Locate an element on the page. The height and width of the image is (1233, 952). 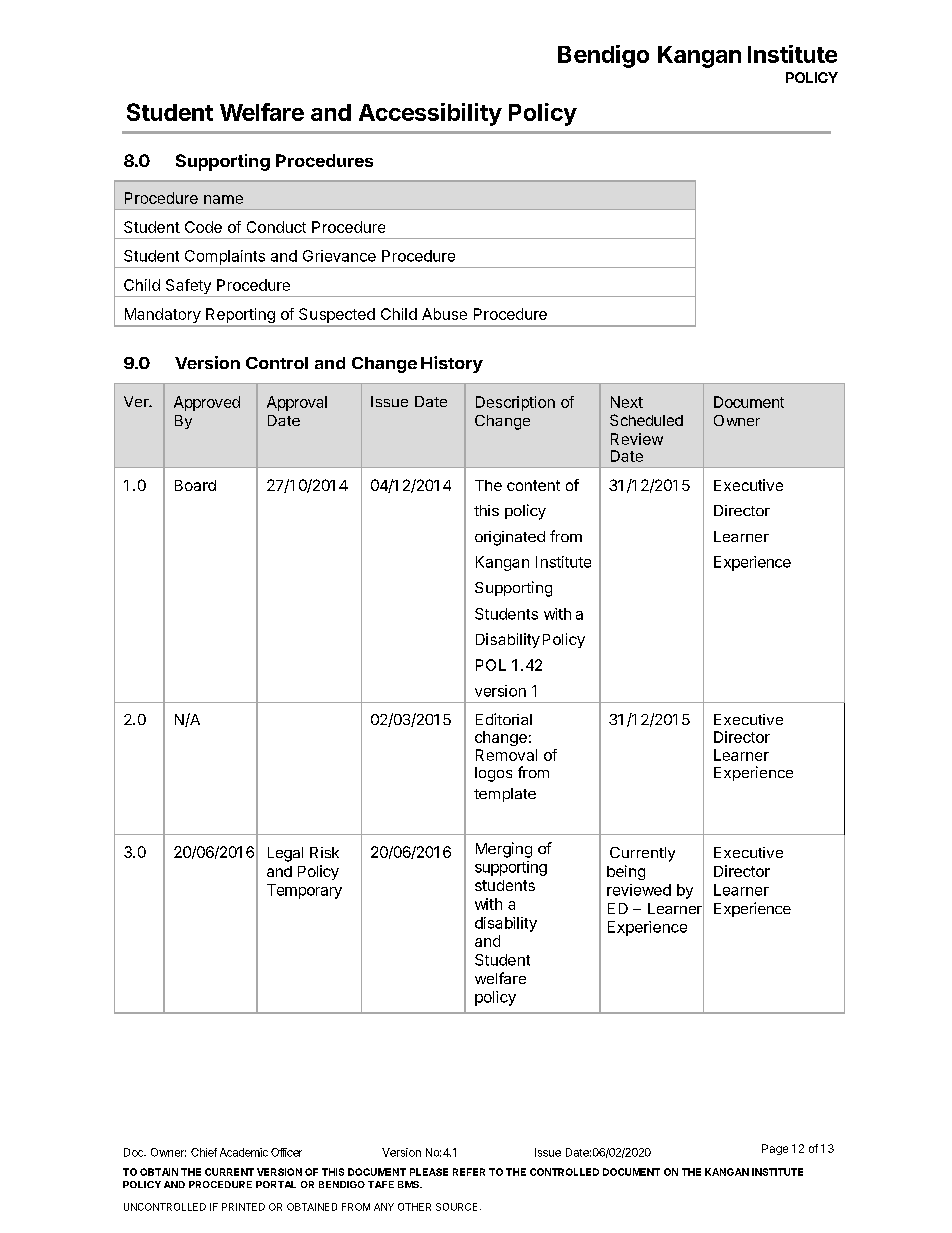
REFER is located at coordinates (469, 1172).
